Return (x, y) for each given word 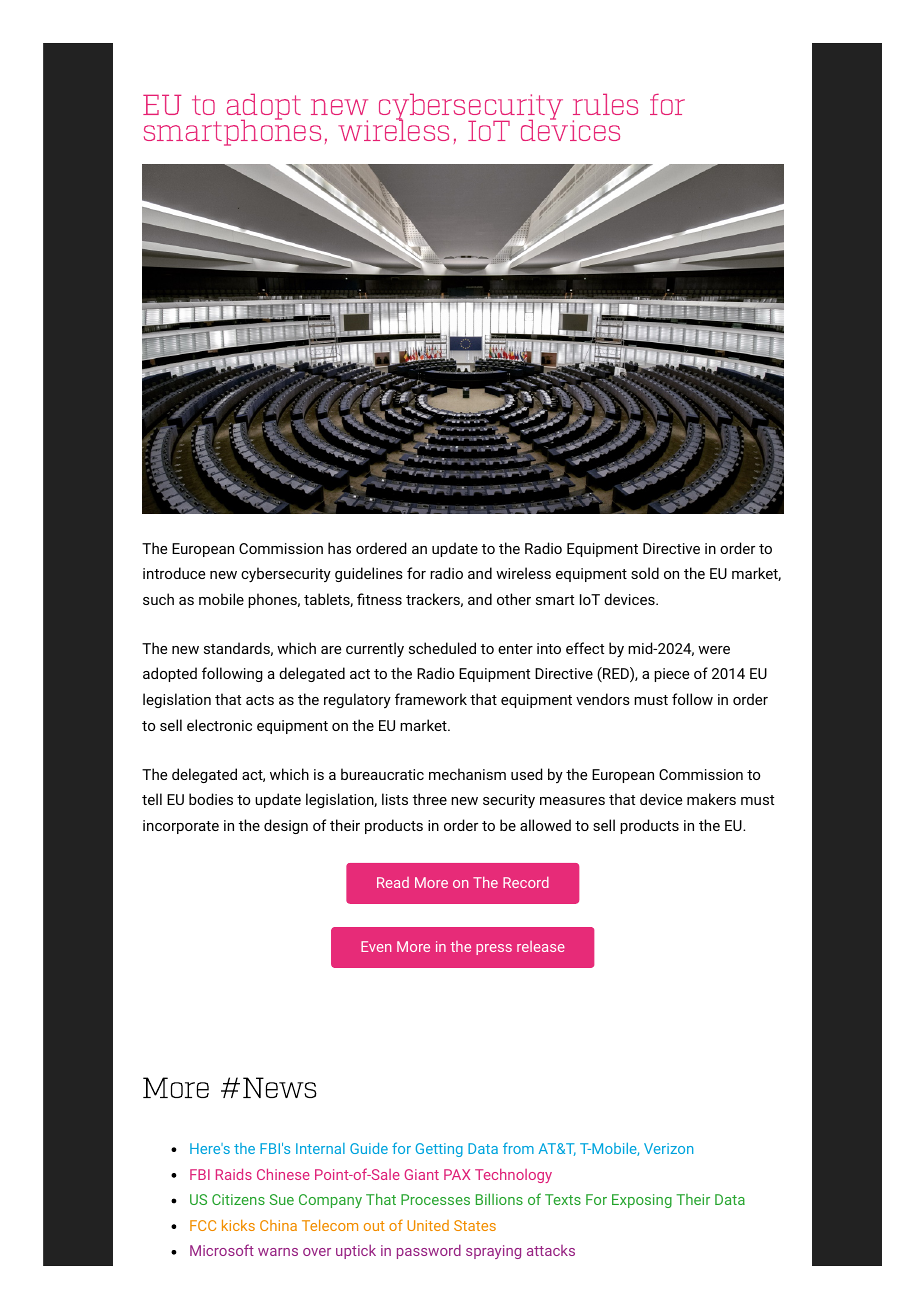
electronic (219, 725)
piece (671, 675)
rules (605, 104)
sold (645, 573)
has (339, 548)
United (428, 1225)
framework (431, 699)
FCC (203, 1225)
